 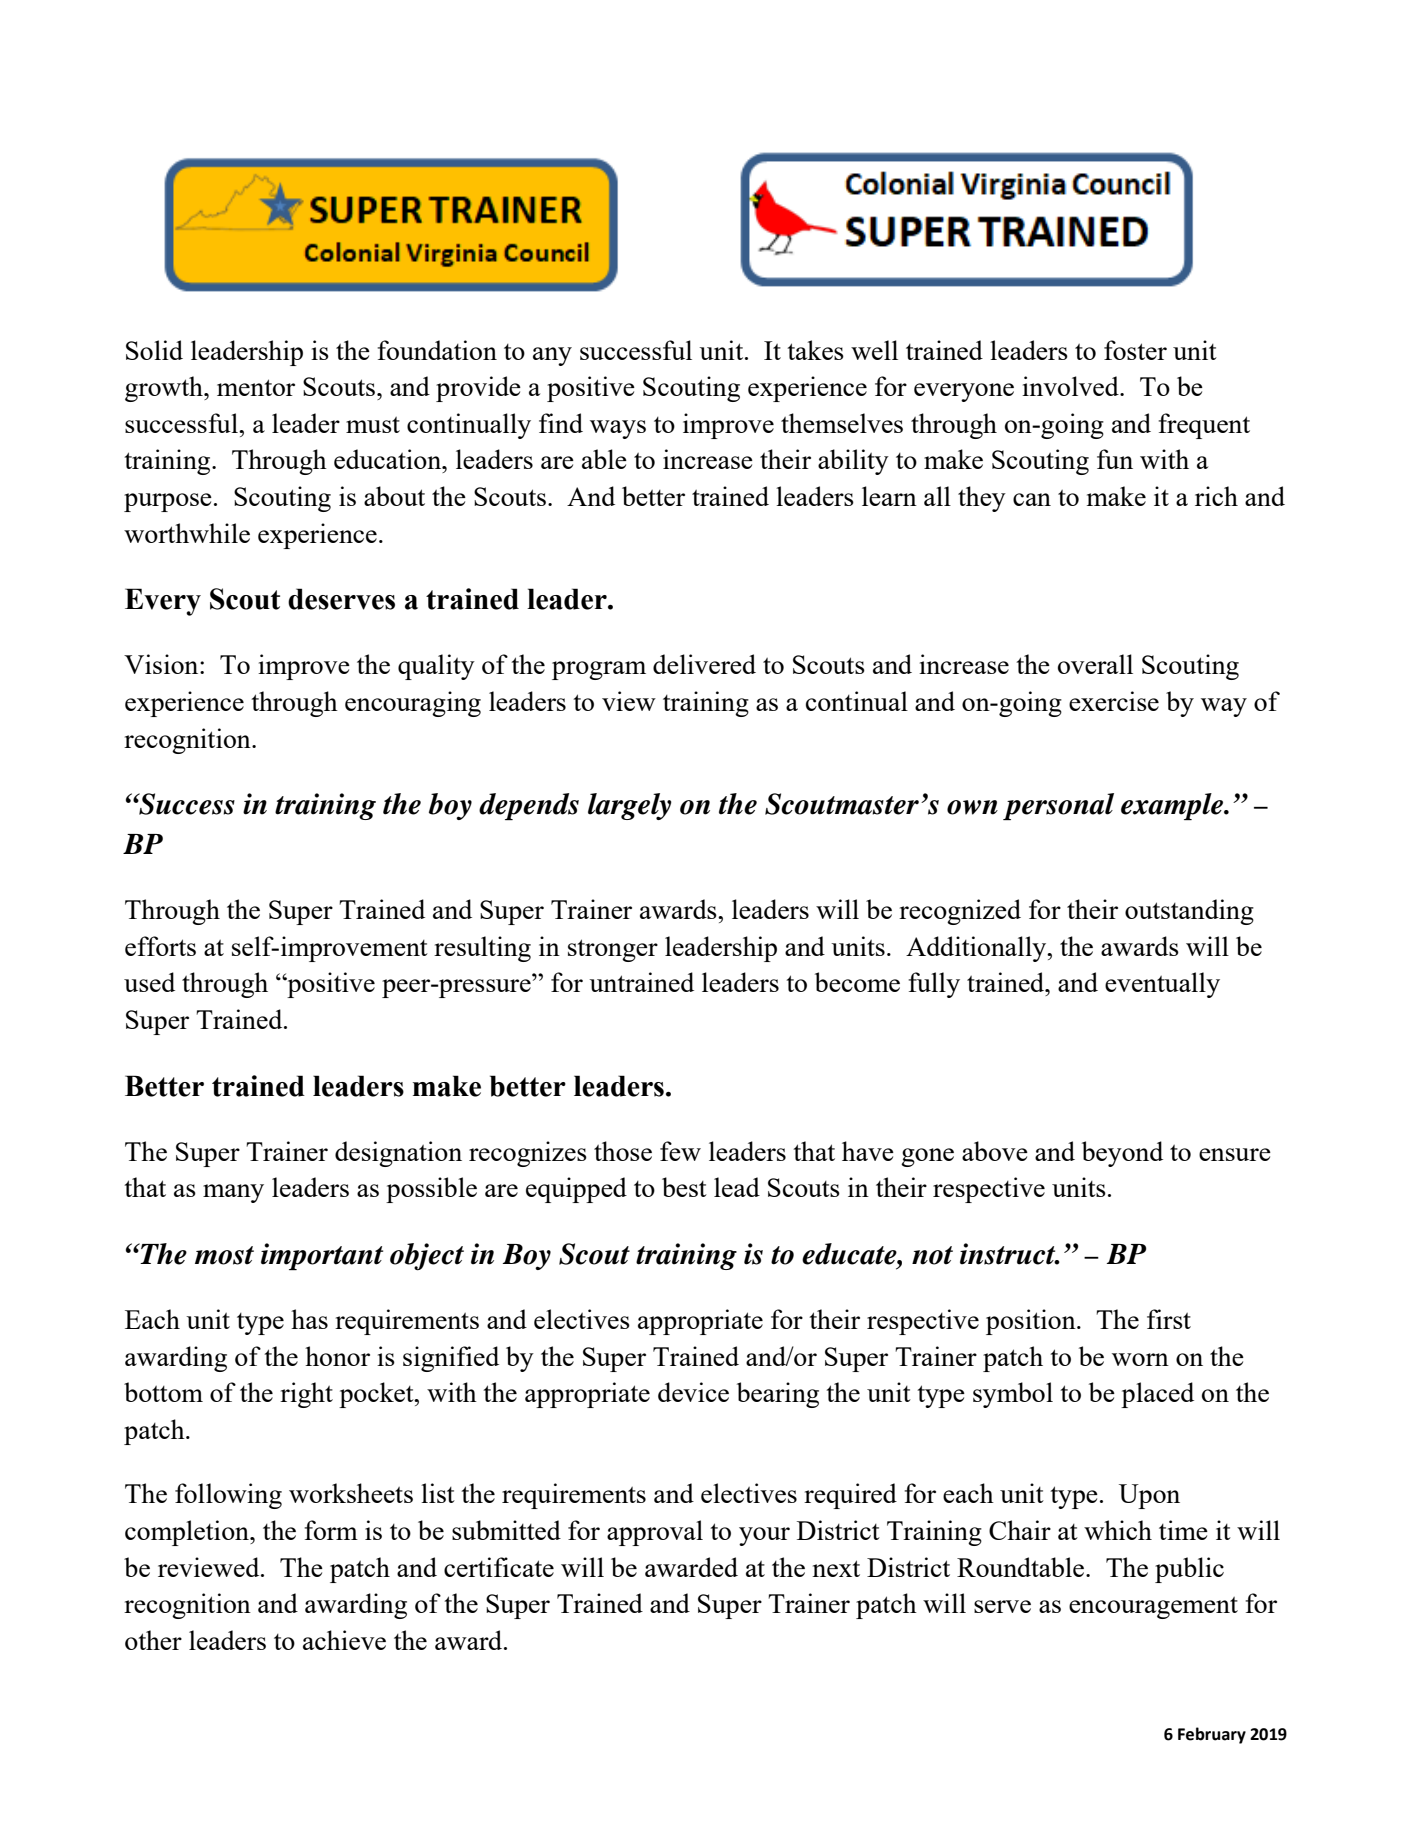 I want to click on overall, so click(x=1095, y=664).
